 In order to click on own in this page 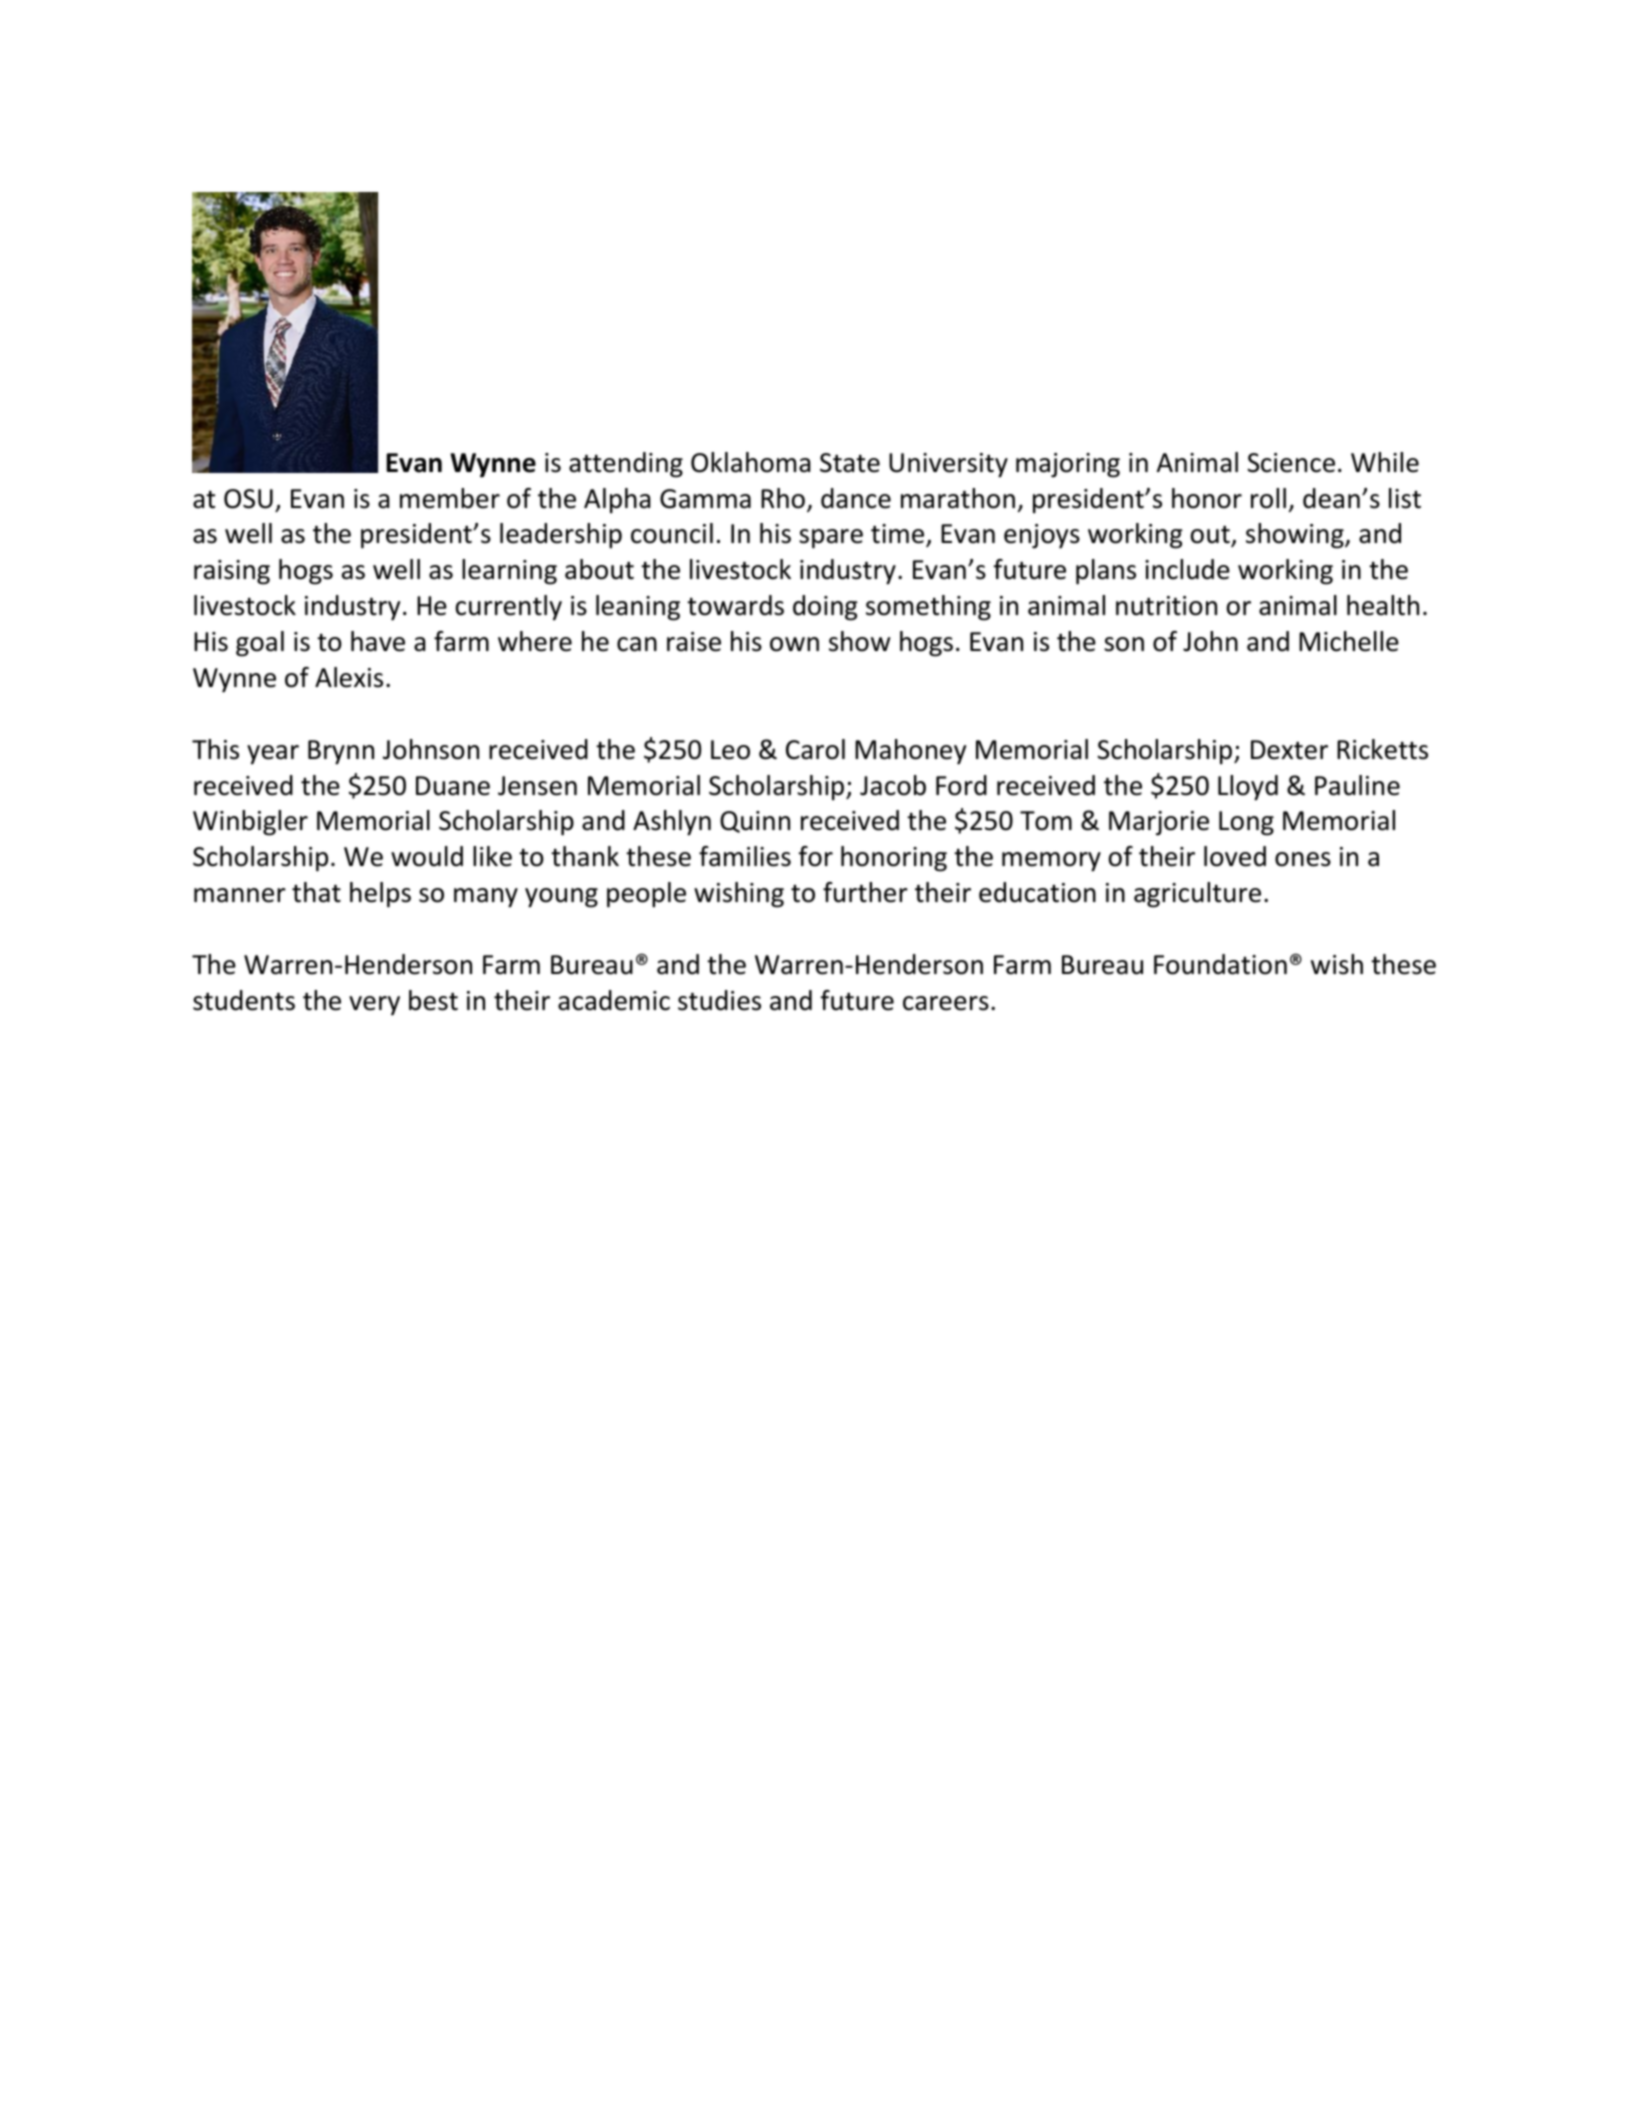, I will do `click(794, 644)`.
